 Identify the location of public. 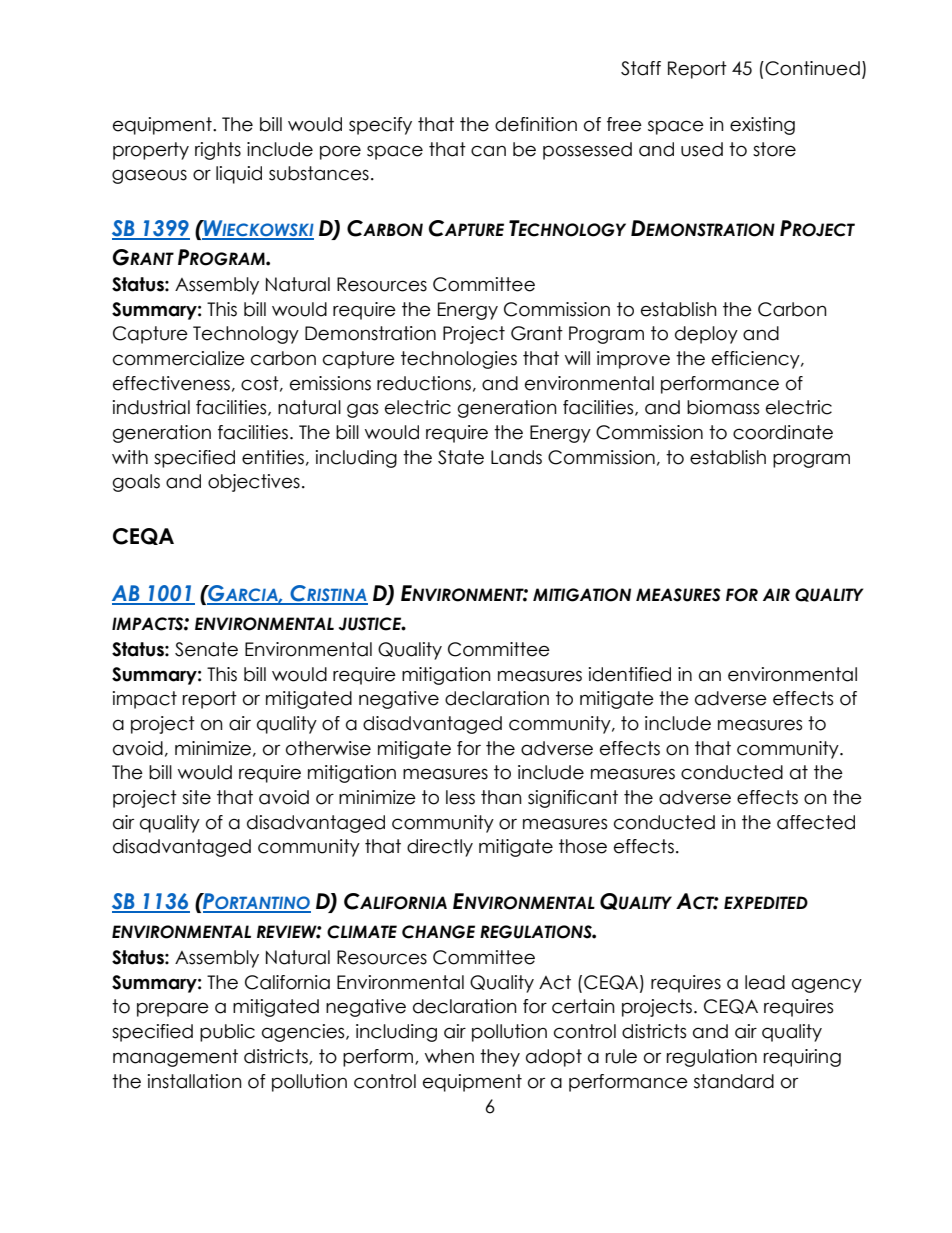
(227, 1033).
